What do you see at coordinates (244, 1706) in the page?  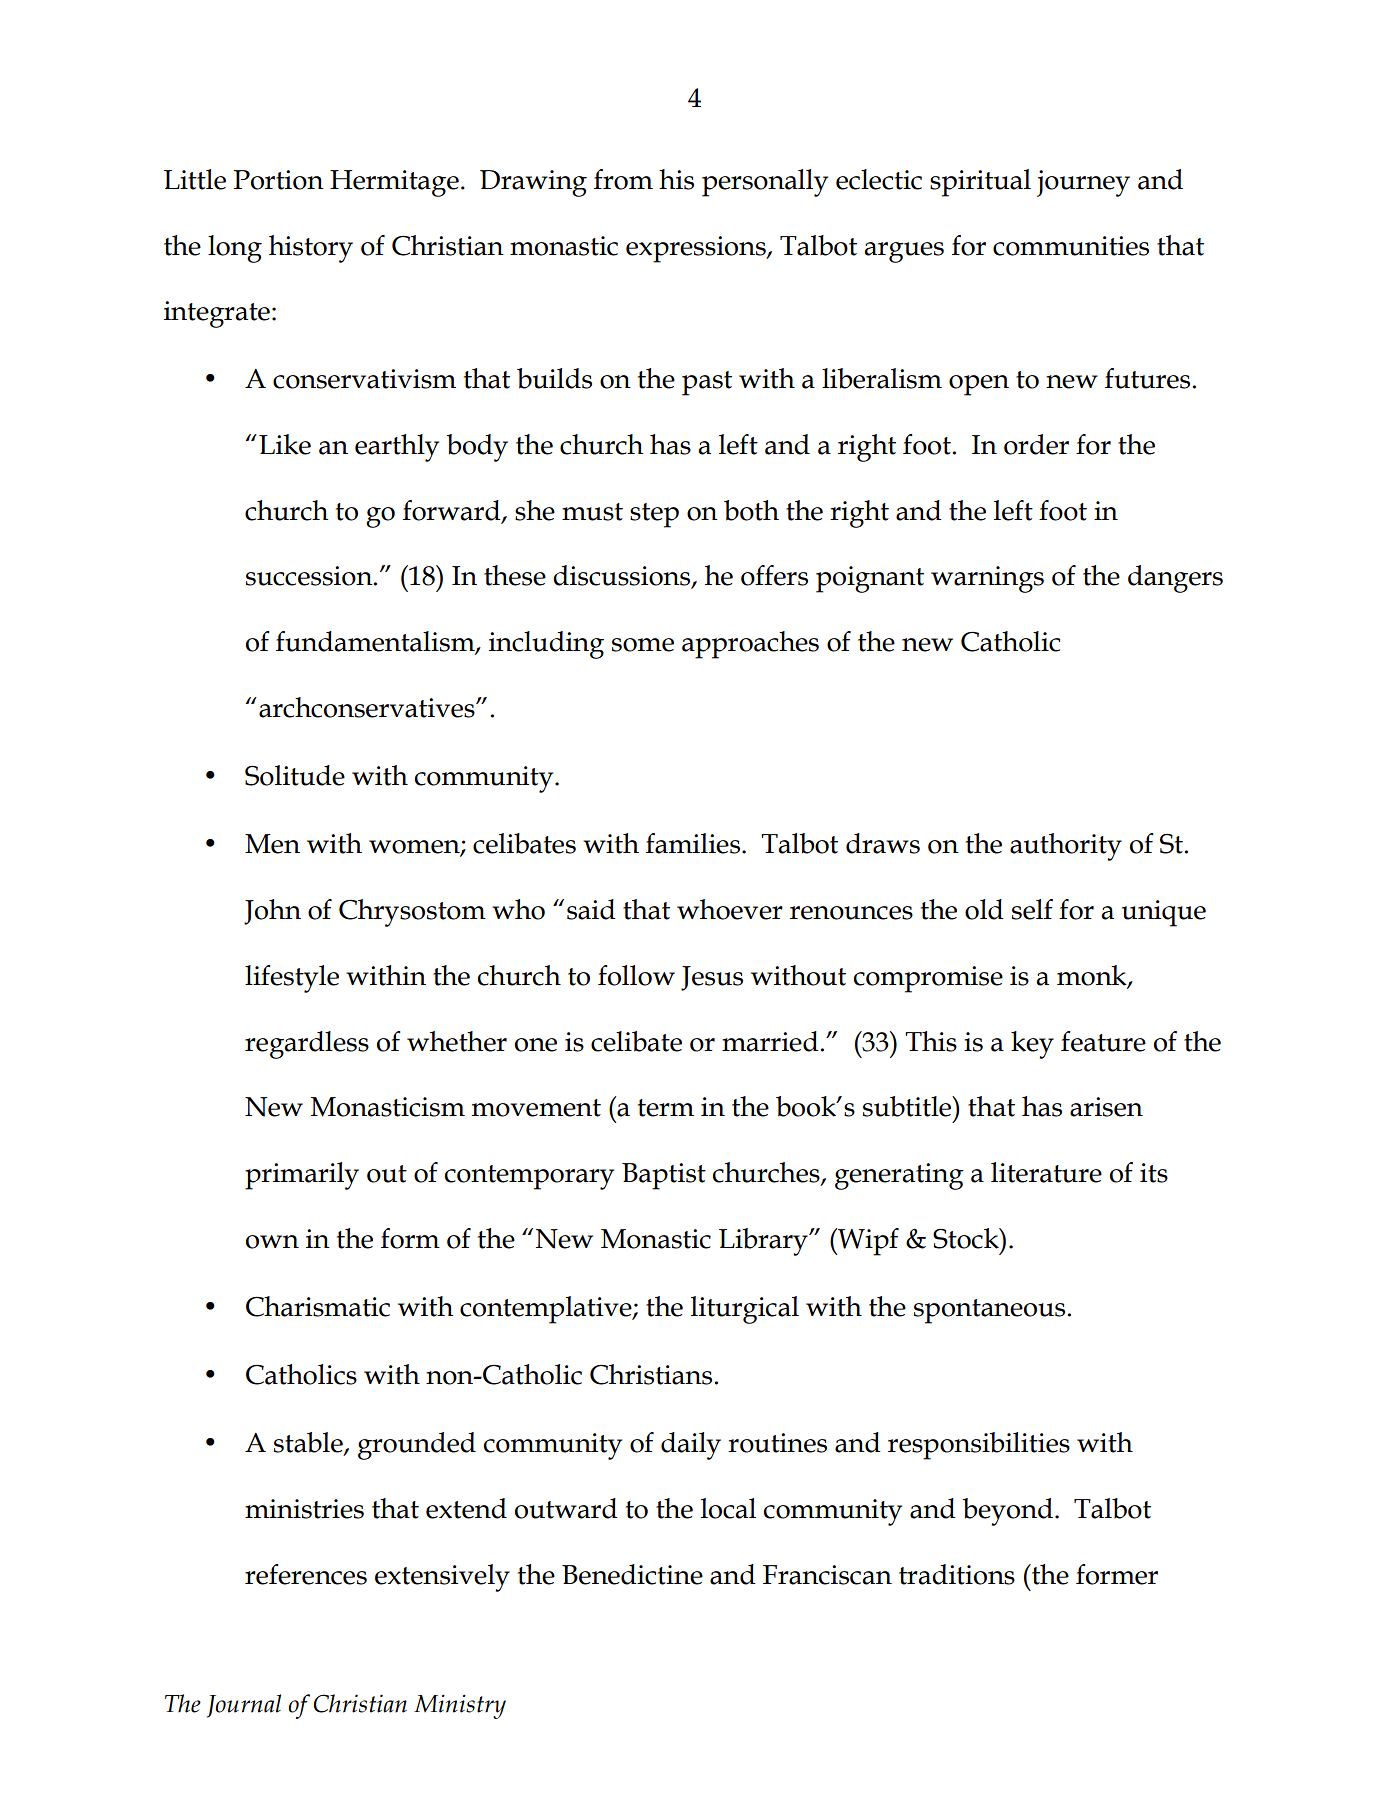 I see `Journal` at bounding box center [244, 1706].
